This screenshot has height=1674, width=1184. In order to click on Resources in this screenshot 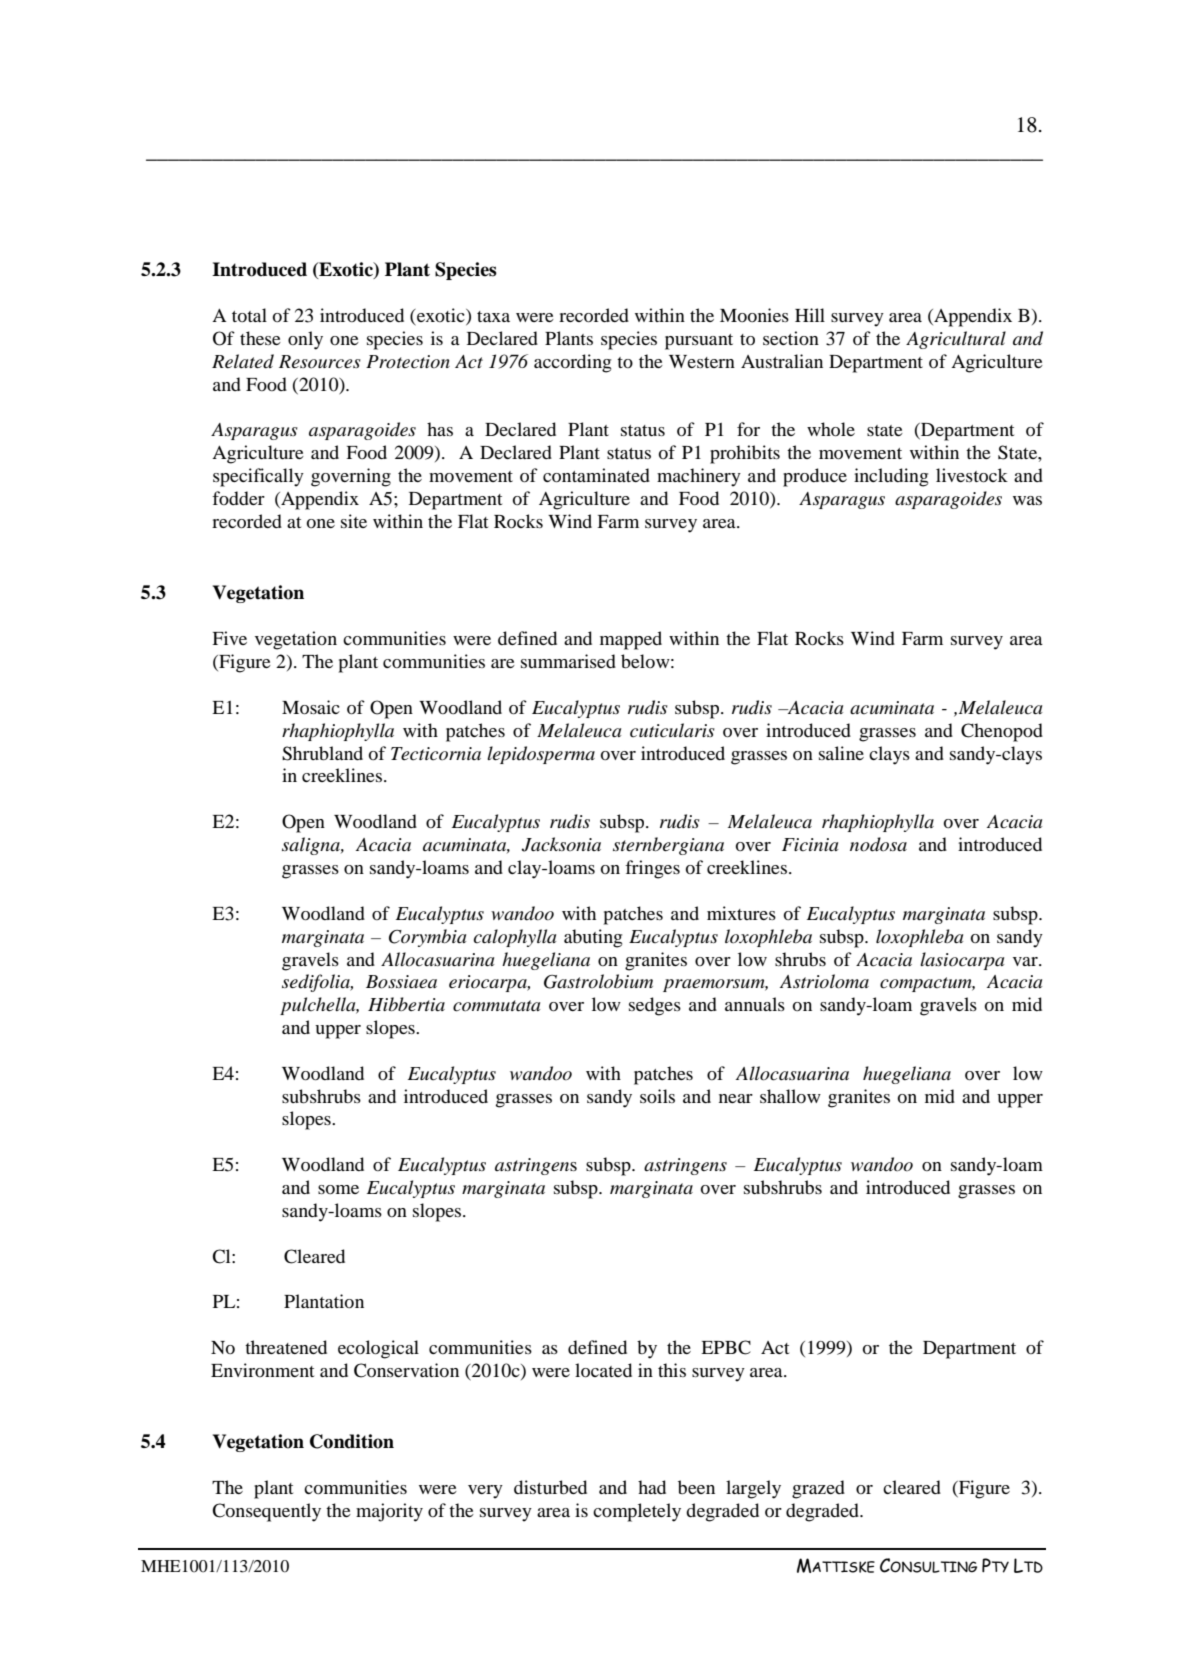, I will do `click(320, 362)`.
